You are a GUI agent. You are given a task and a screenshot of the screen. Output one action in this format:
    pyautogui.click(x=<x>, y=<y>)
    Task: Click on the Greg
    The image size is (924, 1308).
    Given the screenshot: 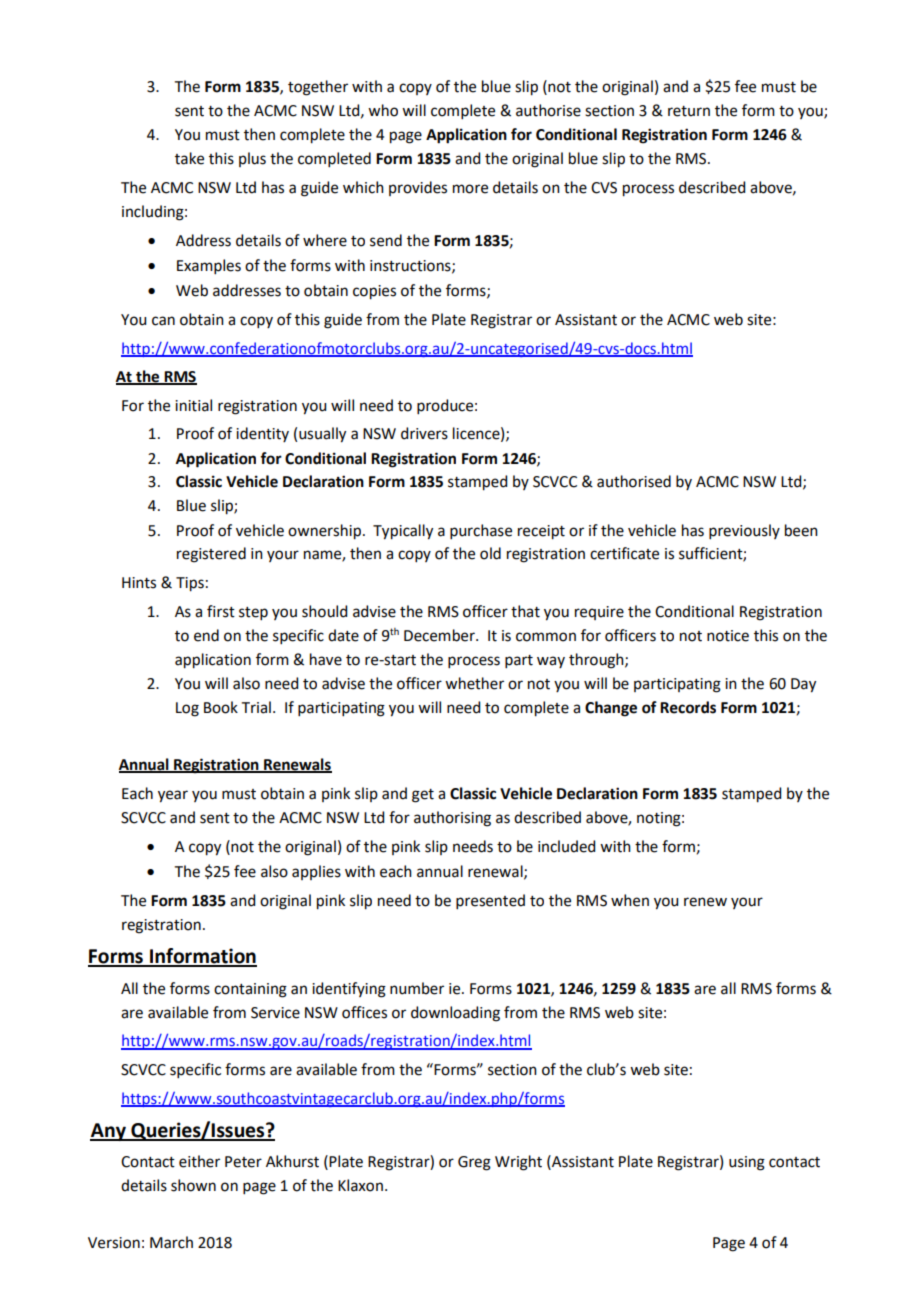 What is the action you would take?
    pyautogui.click(x=474, y=1163)
